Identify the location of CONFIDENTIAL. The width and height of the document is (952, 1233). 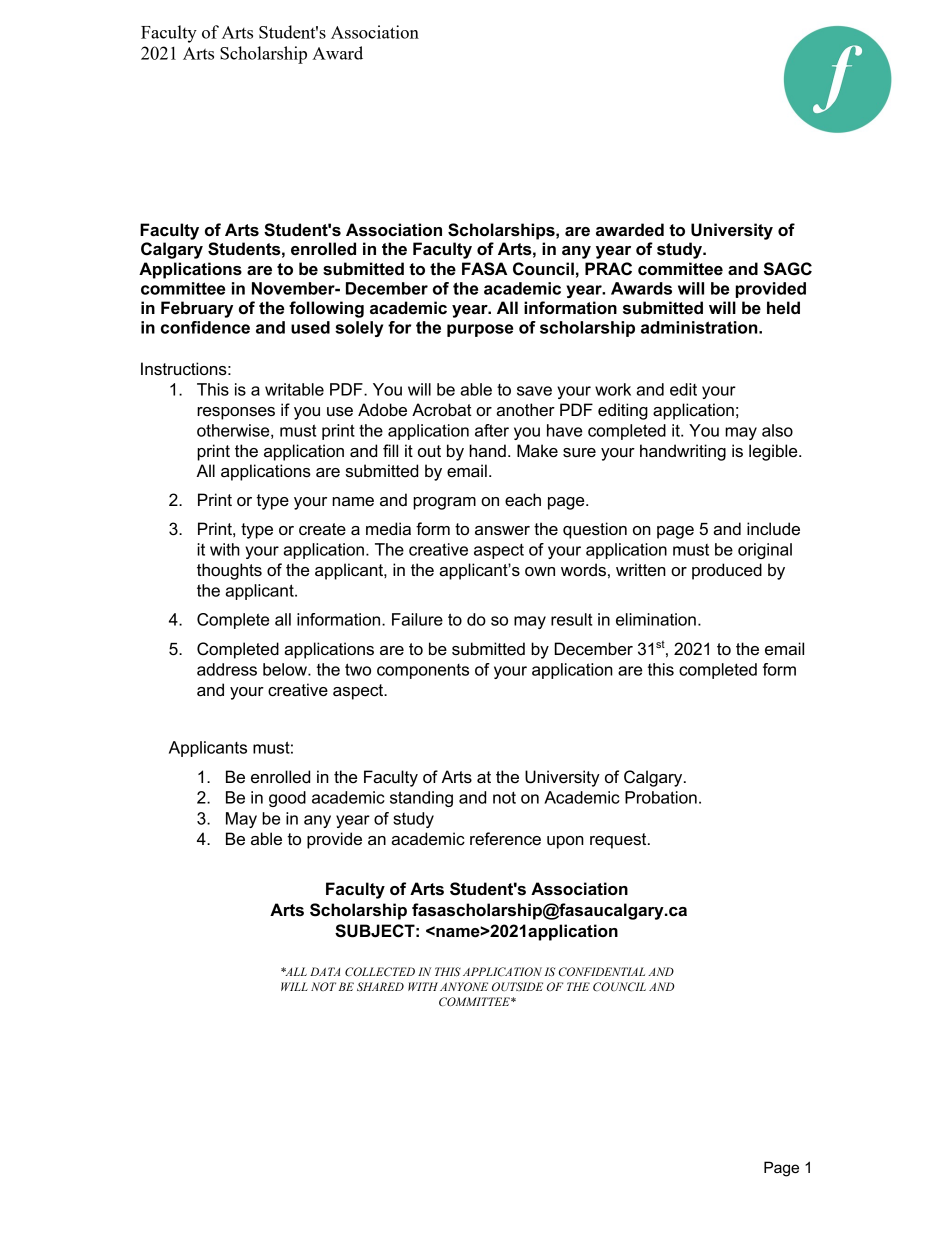
(602, 971).
